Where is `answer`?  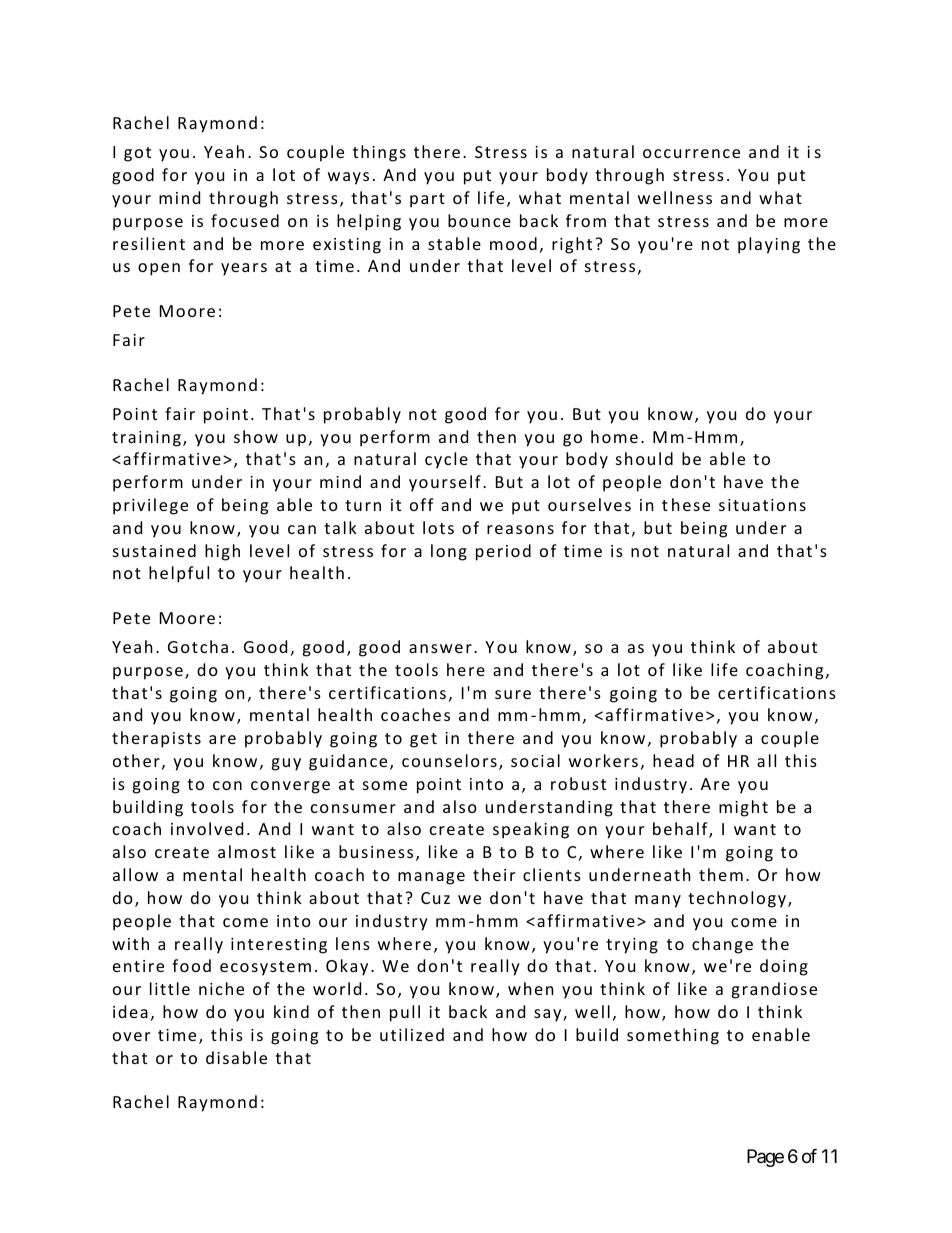
answer is located at coordinates (440, 648).
